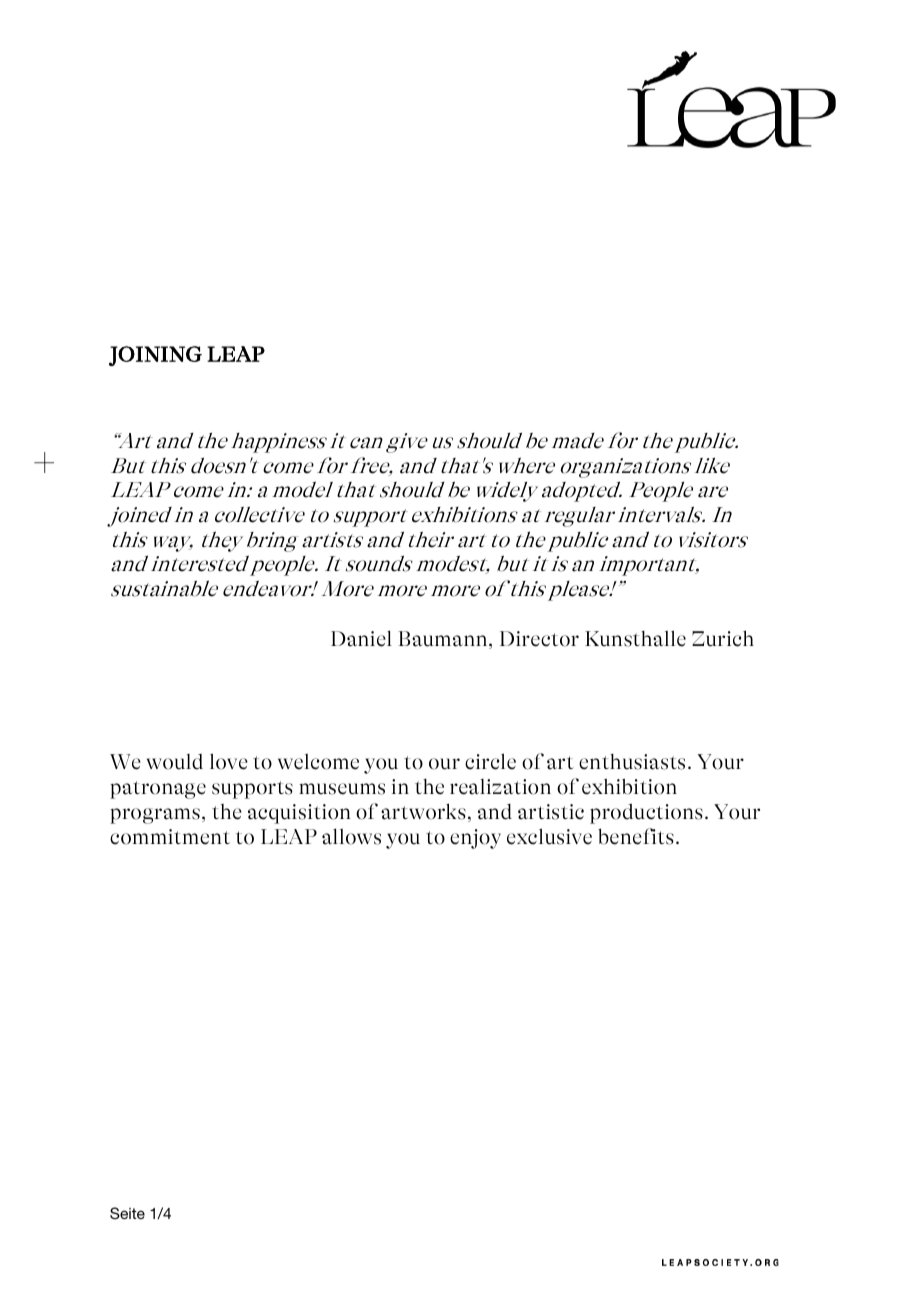  Describe the element at coordinates (723, 638) in the screenshot. I see `Zurich` at that location.
